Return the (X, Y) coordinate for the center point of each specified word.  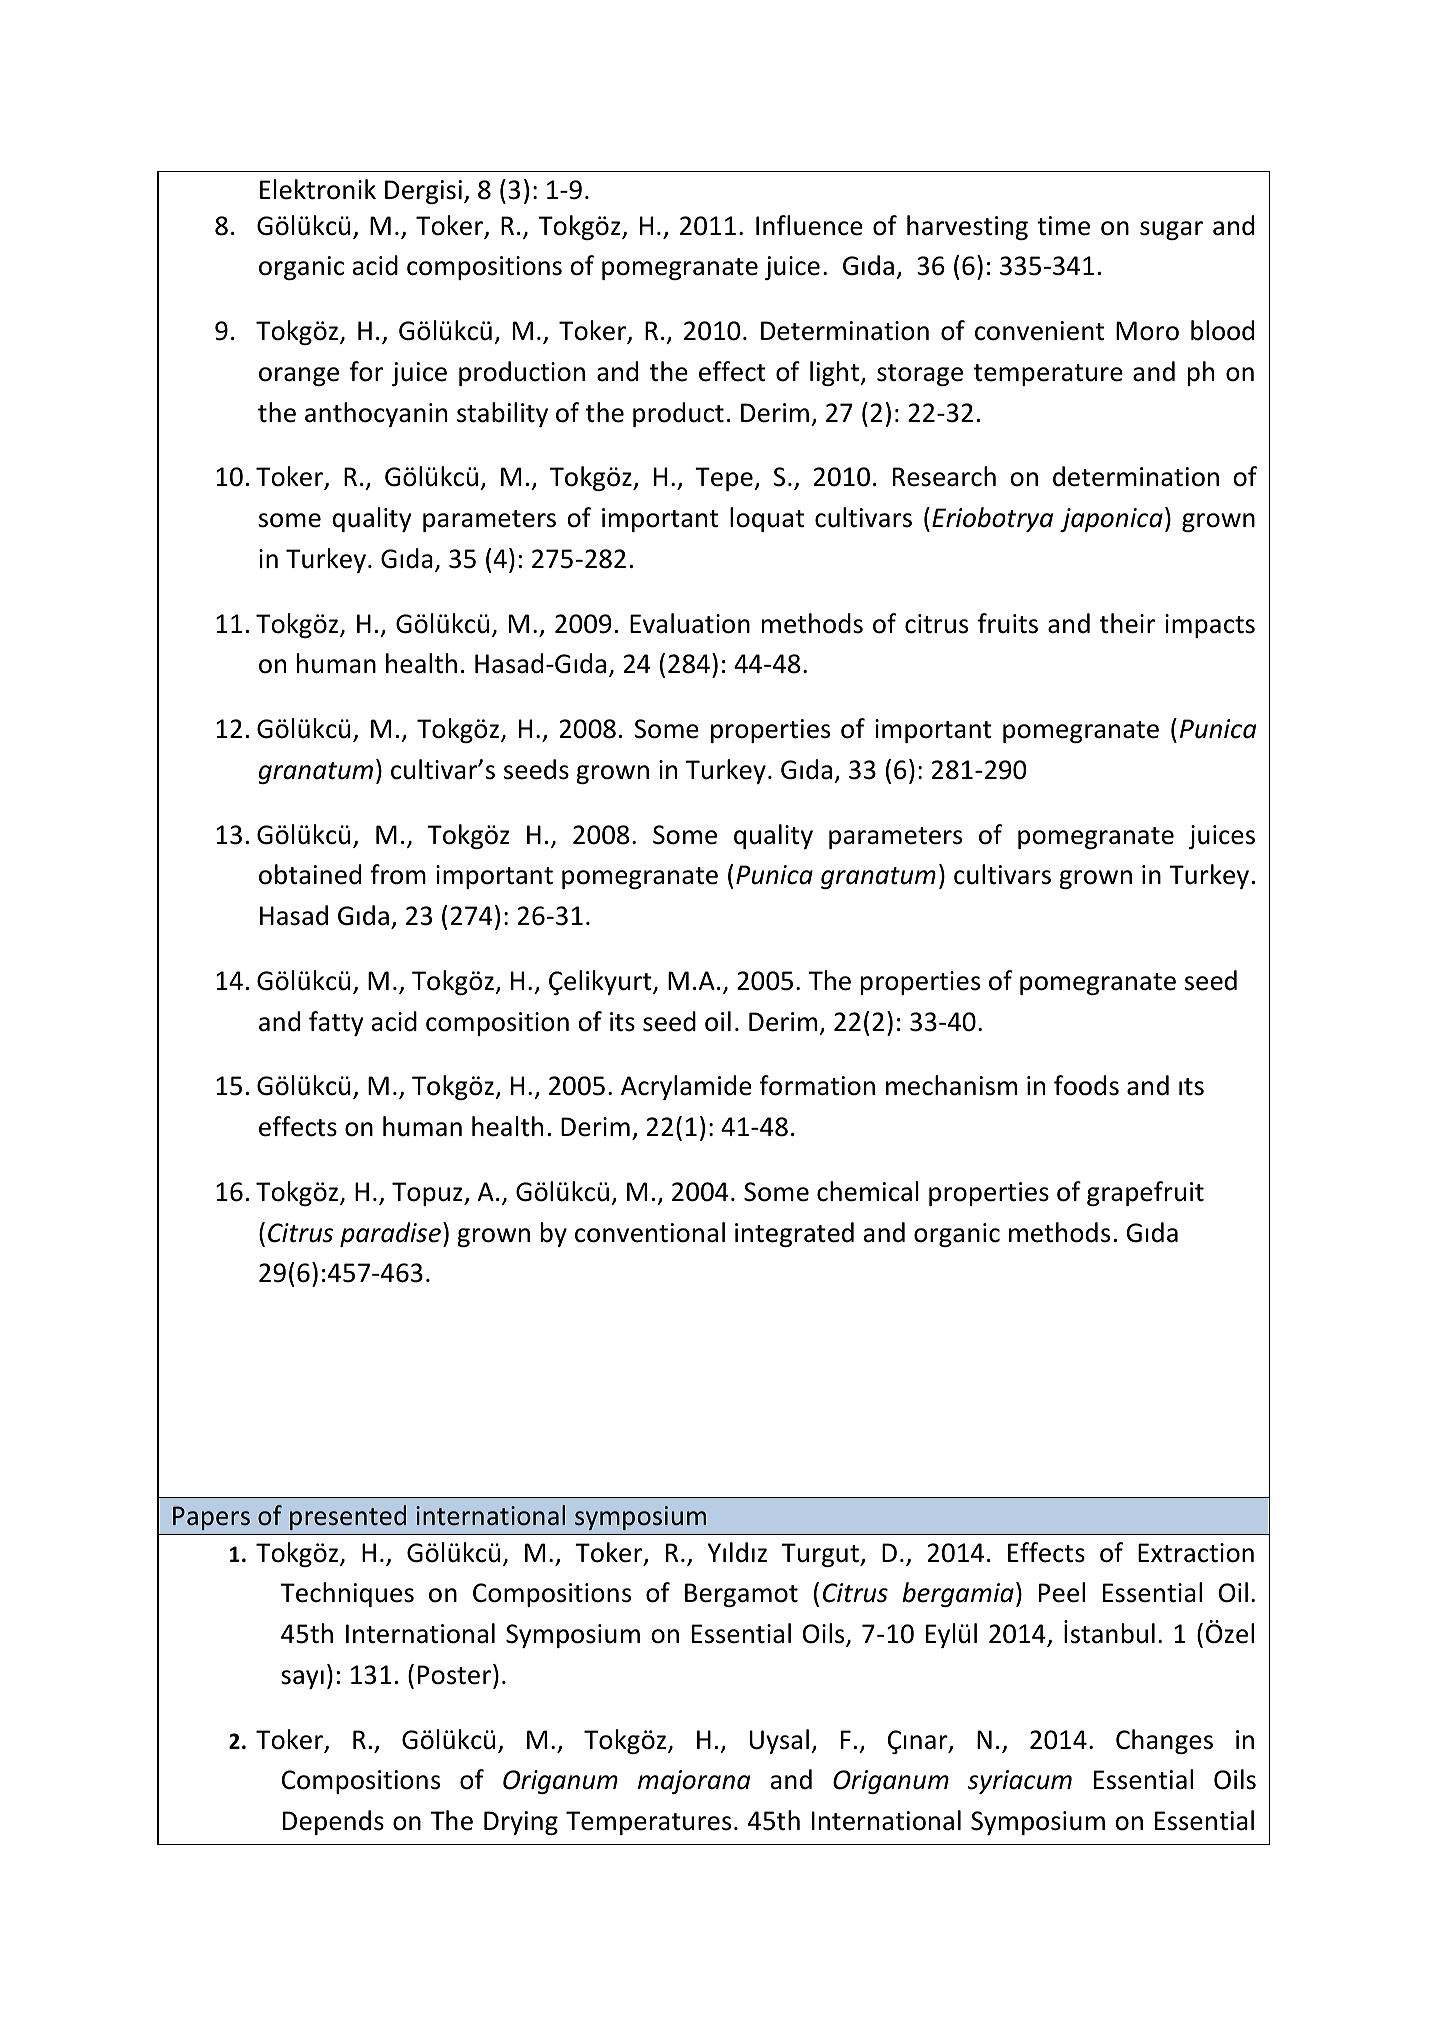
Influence (809, 225)
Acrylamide (686, 1087)
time (1063, 226)
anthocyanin (376, 414)
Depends (333, 1822)
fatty (336, 1023)
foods (1086, 1085)
